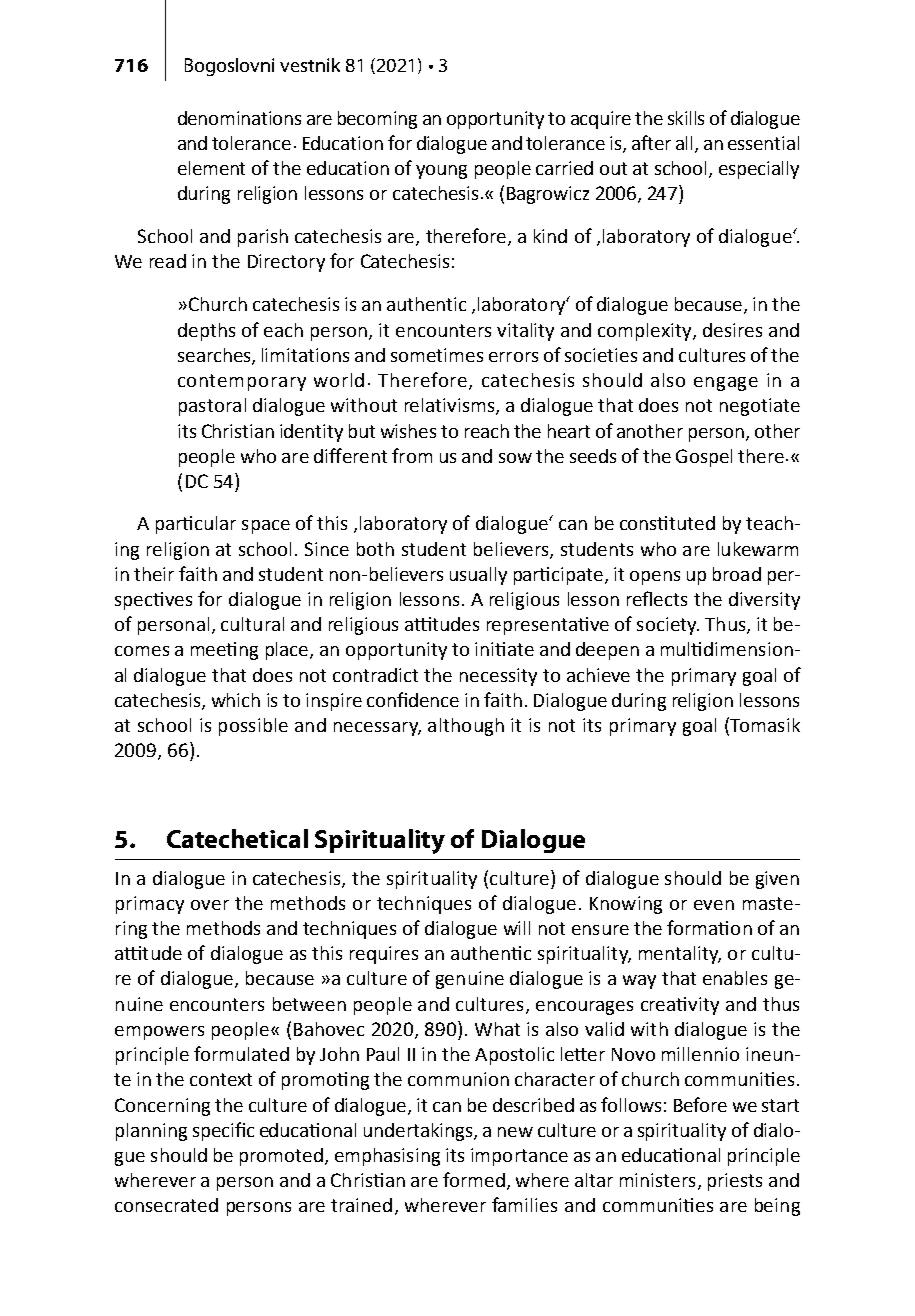 This page has width=915, height=1316. I want to click on skills, so click(686, 118).
